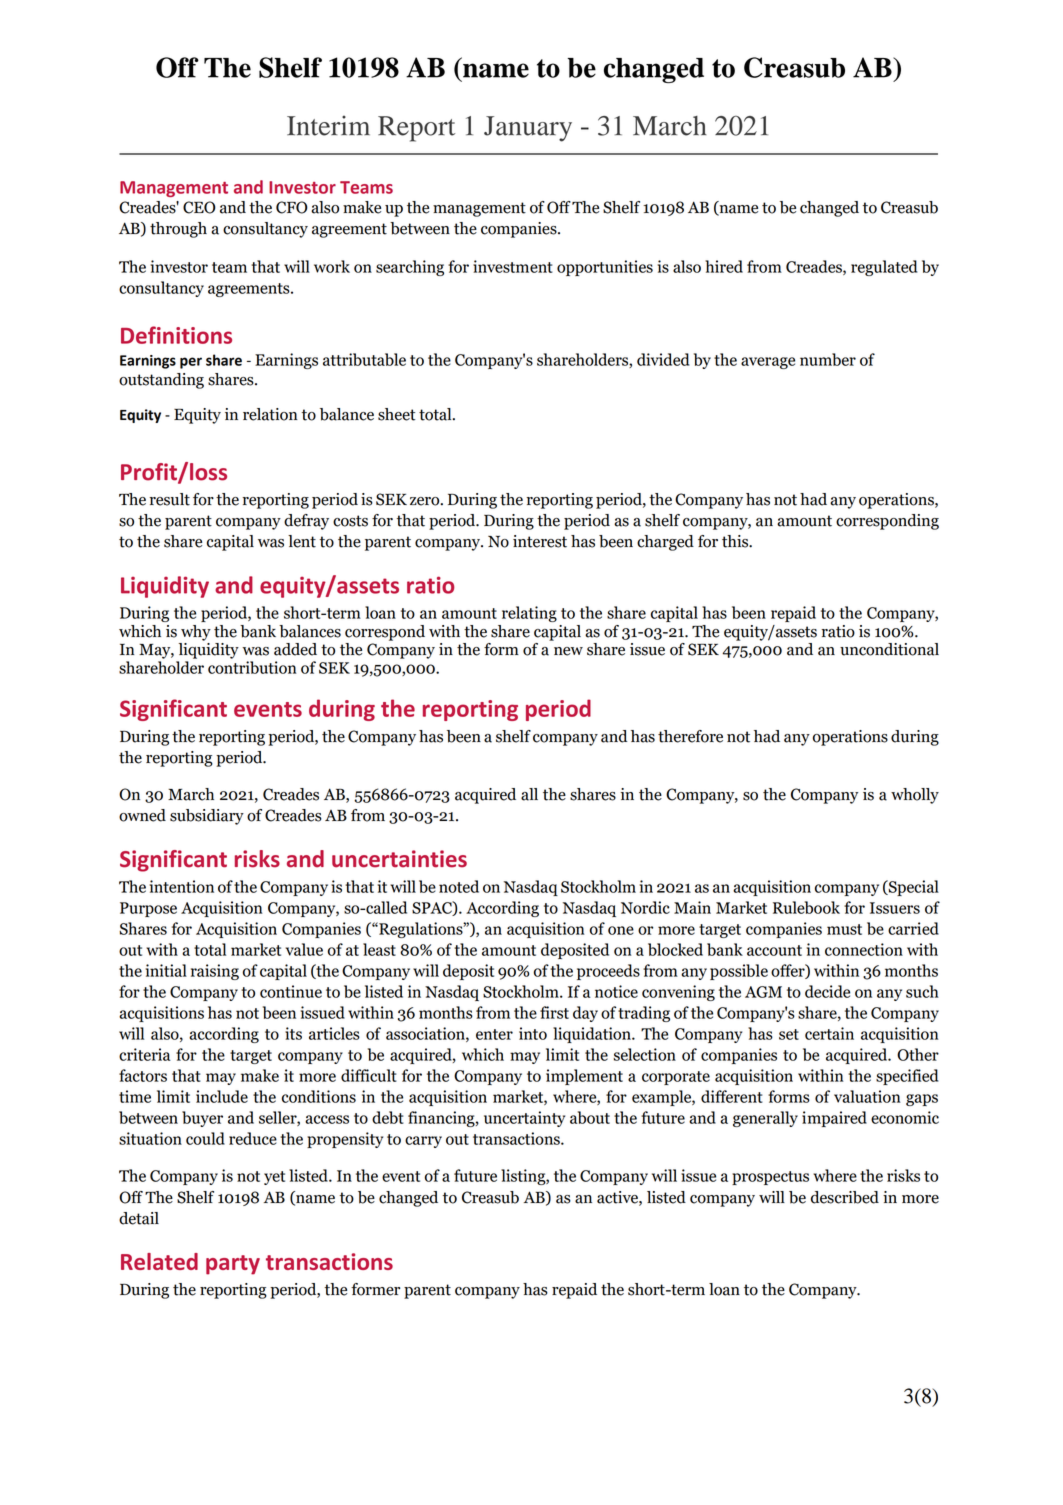 This page has height=1505, width=1063. What do you see at coordinates (423, 1142) in the page?
I see `carry` at bounding box center [423, 1142].
